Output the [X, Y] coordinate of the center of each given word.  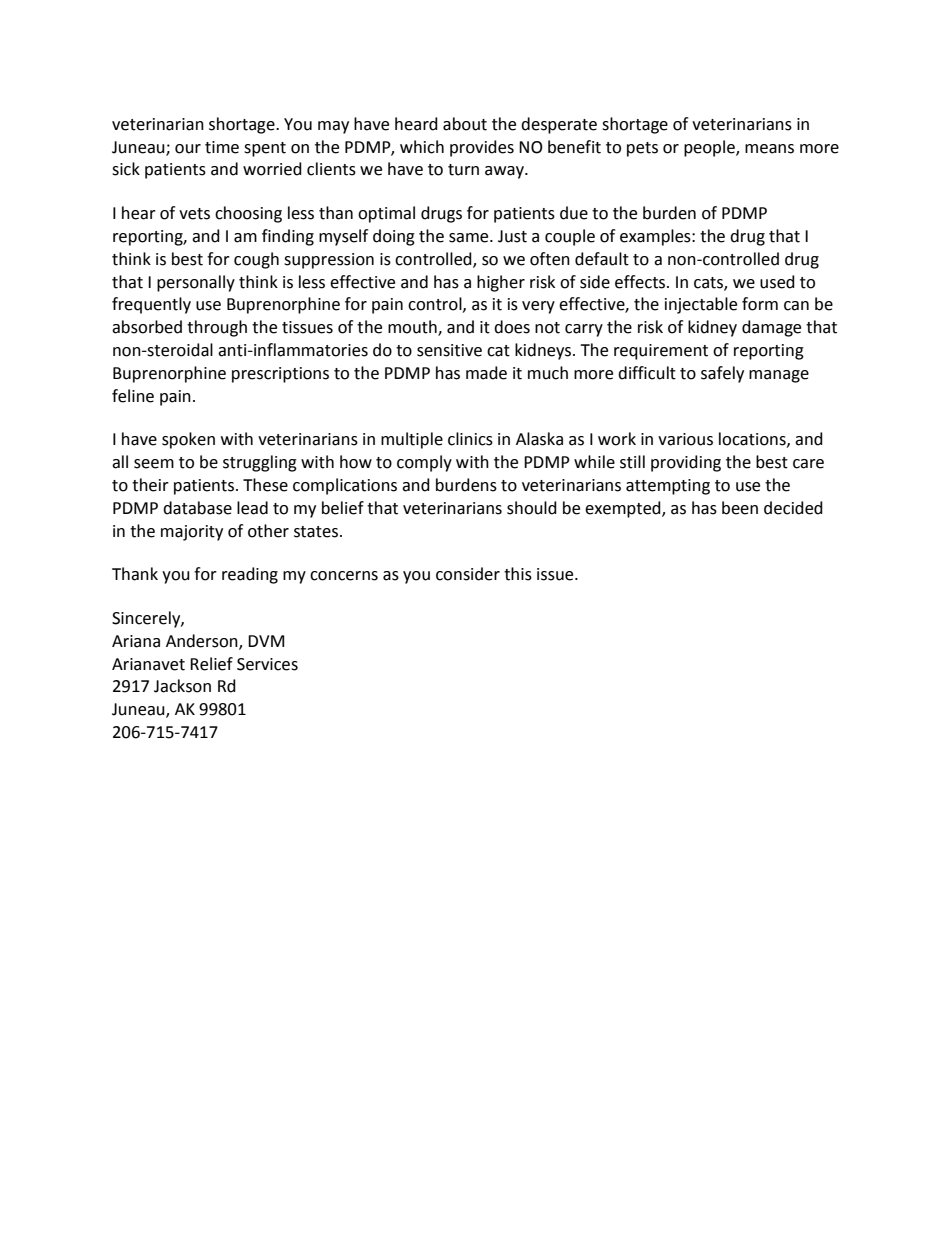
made [486, 373]
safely [722, 374]
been [740, 508]
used [777, 282]
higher [501, 283]
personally [196, 283]
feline [133, 396]
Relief [211, 664]
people [710, 148]
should [532, 508]
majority [192, 533]
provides [482, 148]
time [222, 147]
